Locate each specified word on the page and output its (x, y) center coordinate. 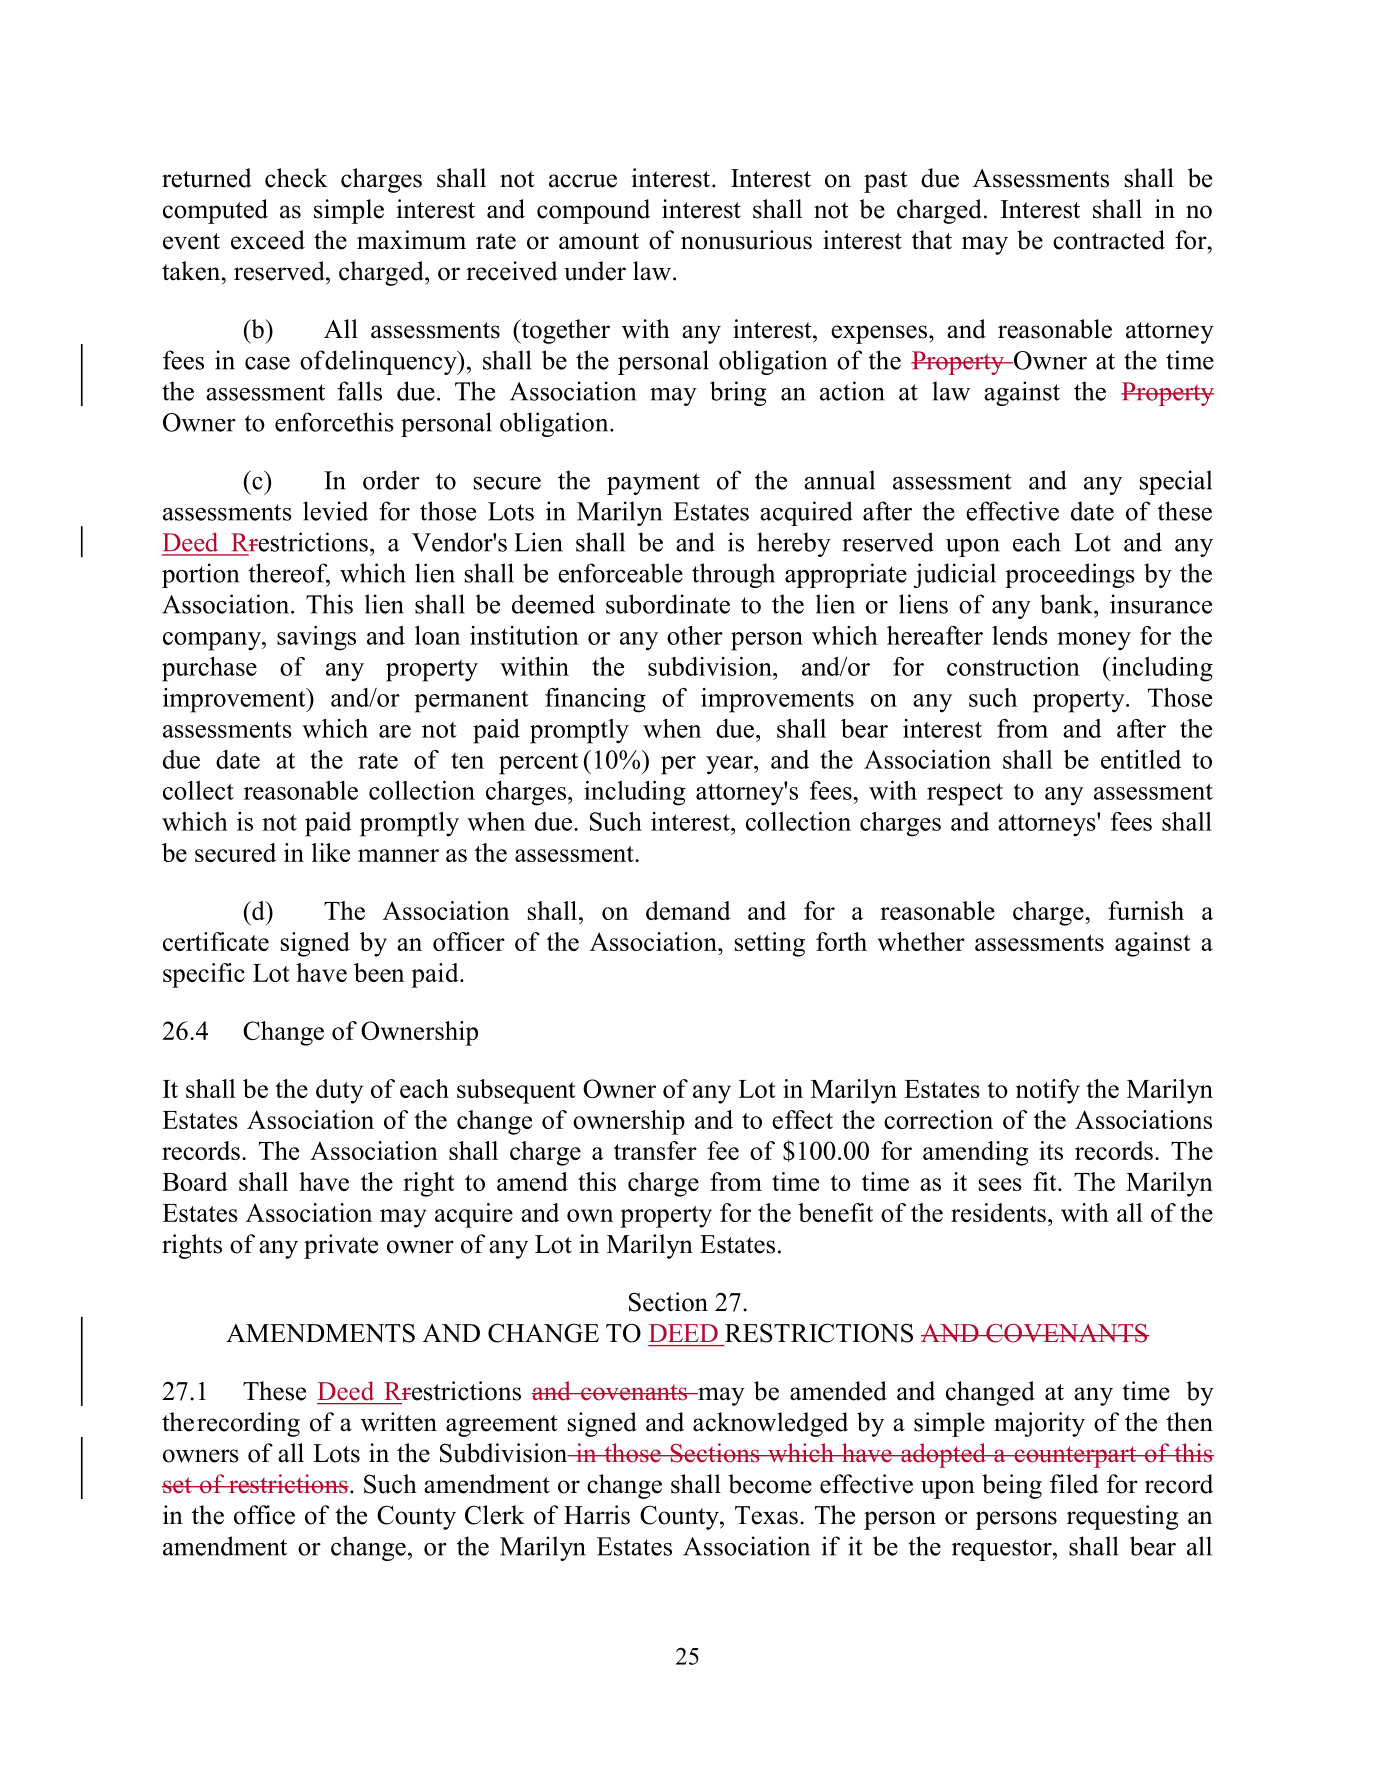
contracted (1109, 240)
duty (339, 1091)
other (695, 635)
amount (599, 241)
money (1094, 641)
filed (1074, 1484)
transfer (655, 1150)
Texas (766, 1515)
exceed (268, 240)
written (399, 1422)
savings (316, 638)
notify (1048, 1091)
